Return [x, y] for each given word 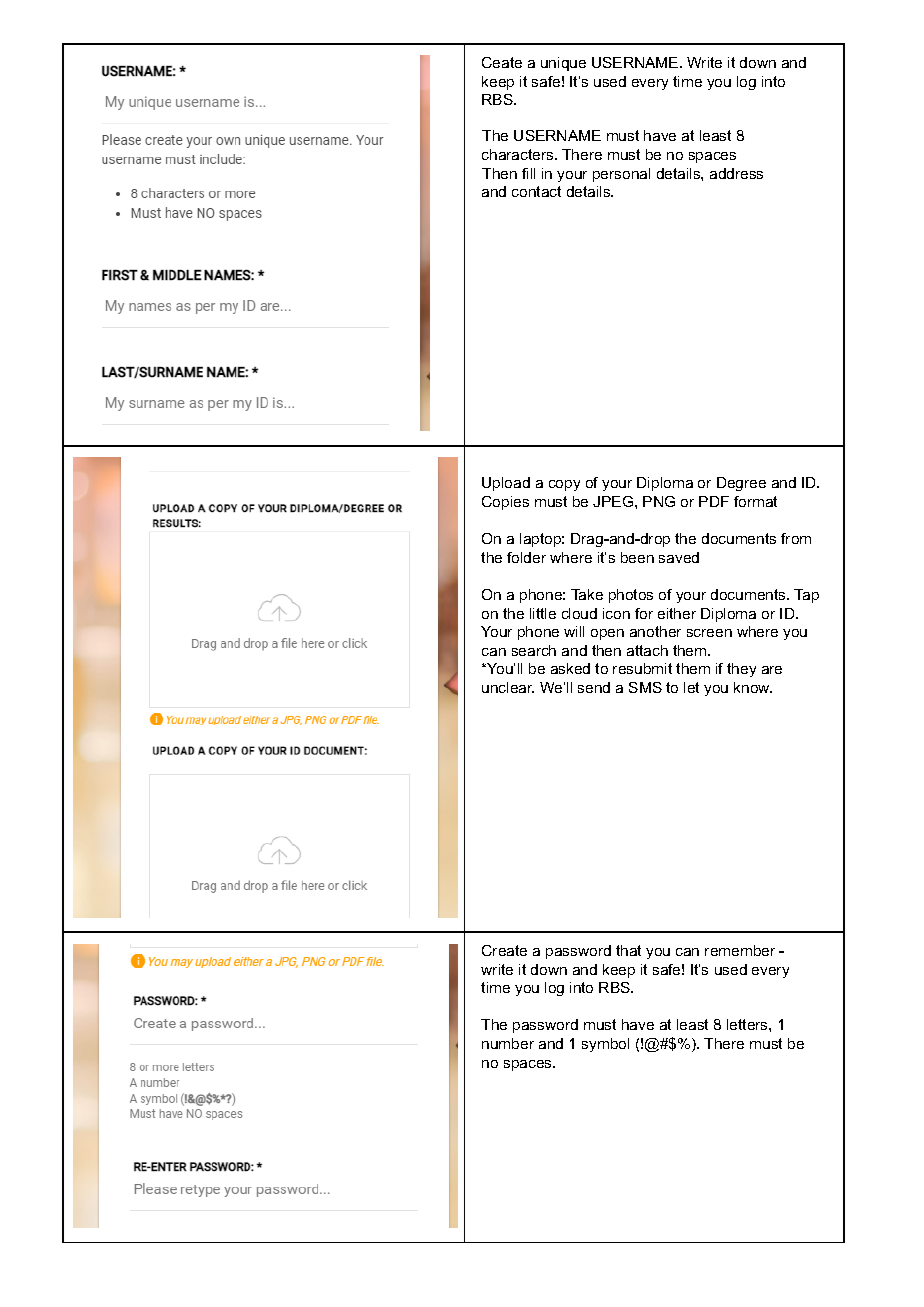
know [753, 687]
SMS [645, 687]
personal [621, 175]
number [508, 1043]
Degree [741, 484]
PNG [659, 501]
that [628, 950]
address [736, 173]
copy [564, 485]
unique [563, 64]
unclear [508, 687]
